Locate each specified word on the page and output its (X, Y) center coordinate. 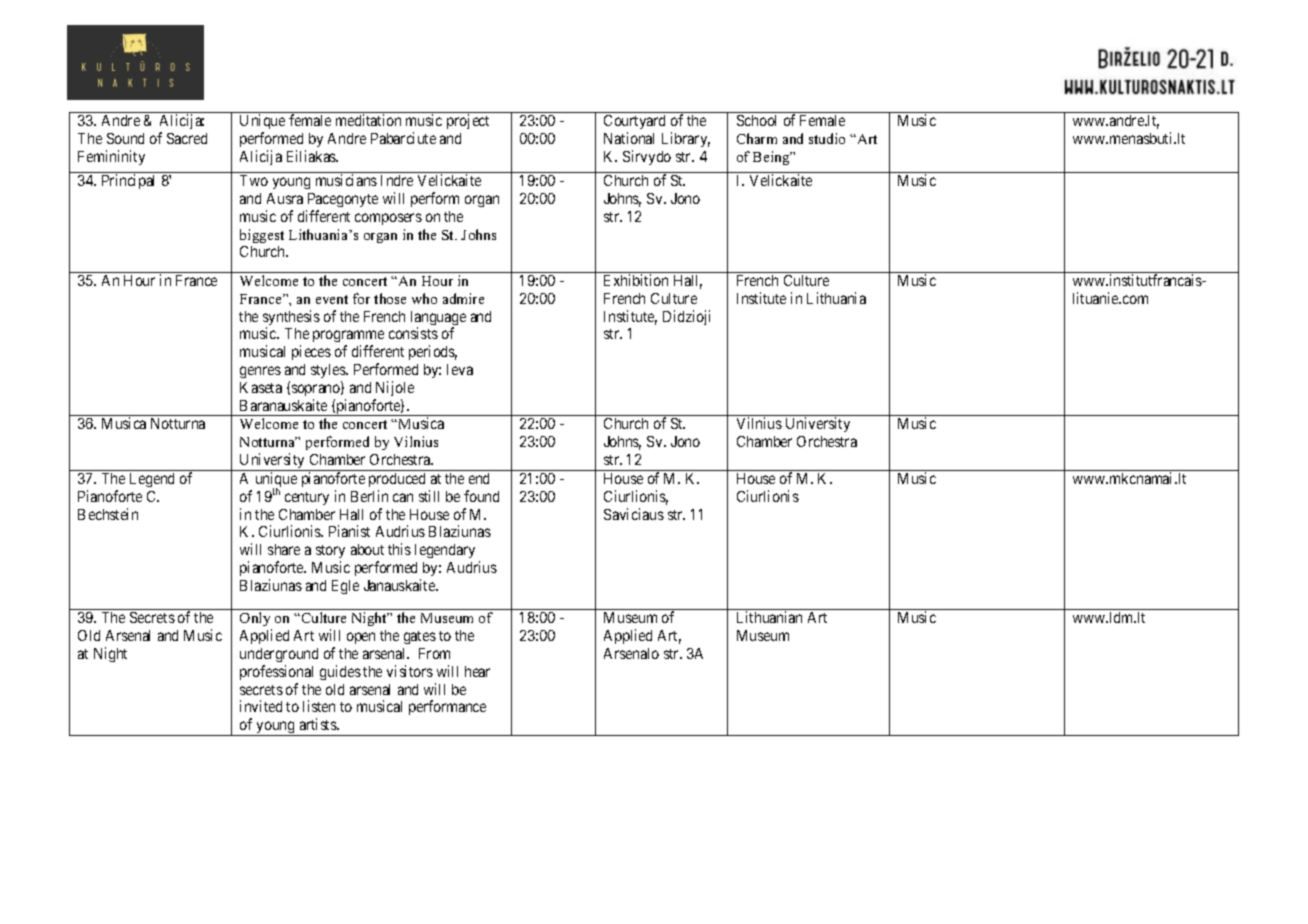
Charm (757, 138)
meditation (368, 120)
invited (261, 706)
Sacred (187, 138)
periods (433, 352)
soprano (317, 390)
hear (477, 671)
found (481, 496)
